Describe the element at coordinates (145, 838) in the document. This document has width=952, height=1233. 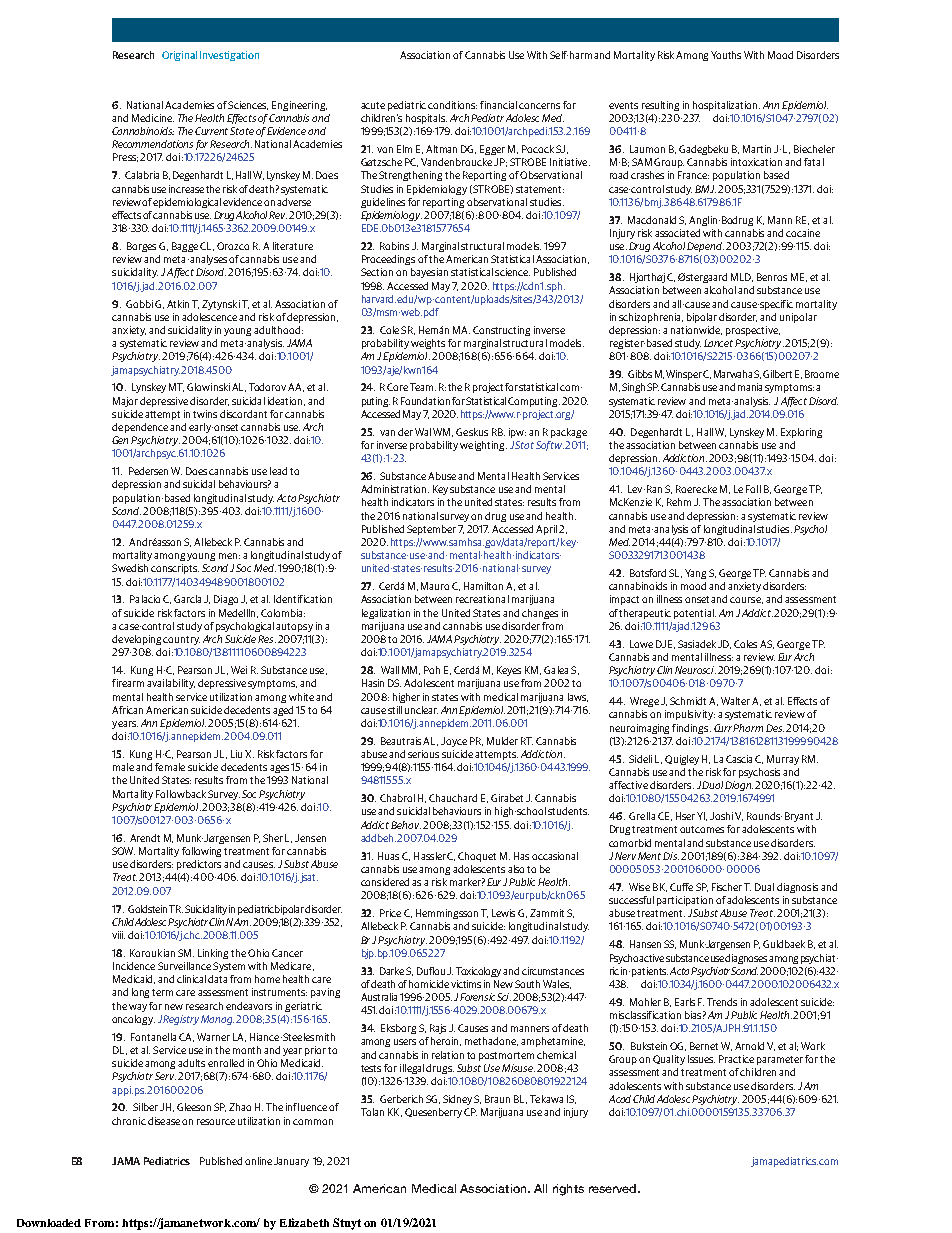
I see `Arendt` at that location.
